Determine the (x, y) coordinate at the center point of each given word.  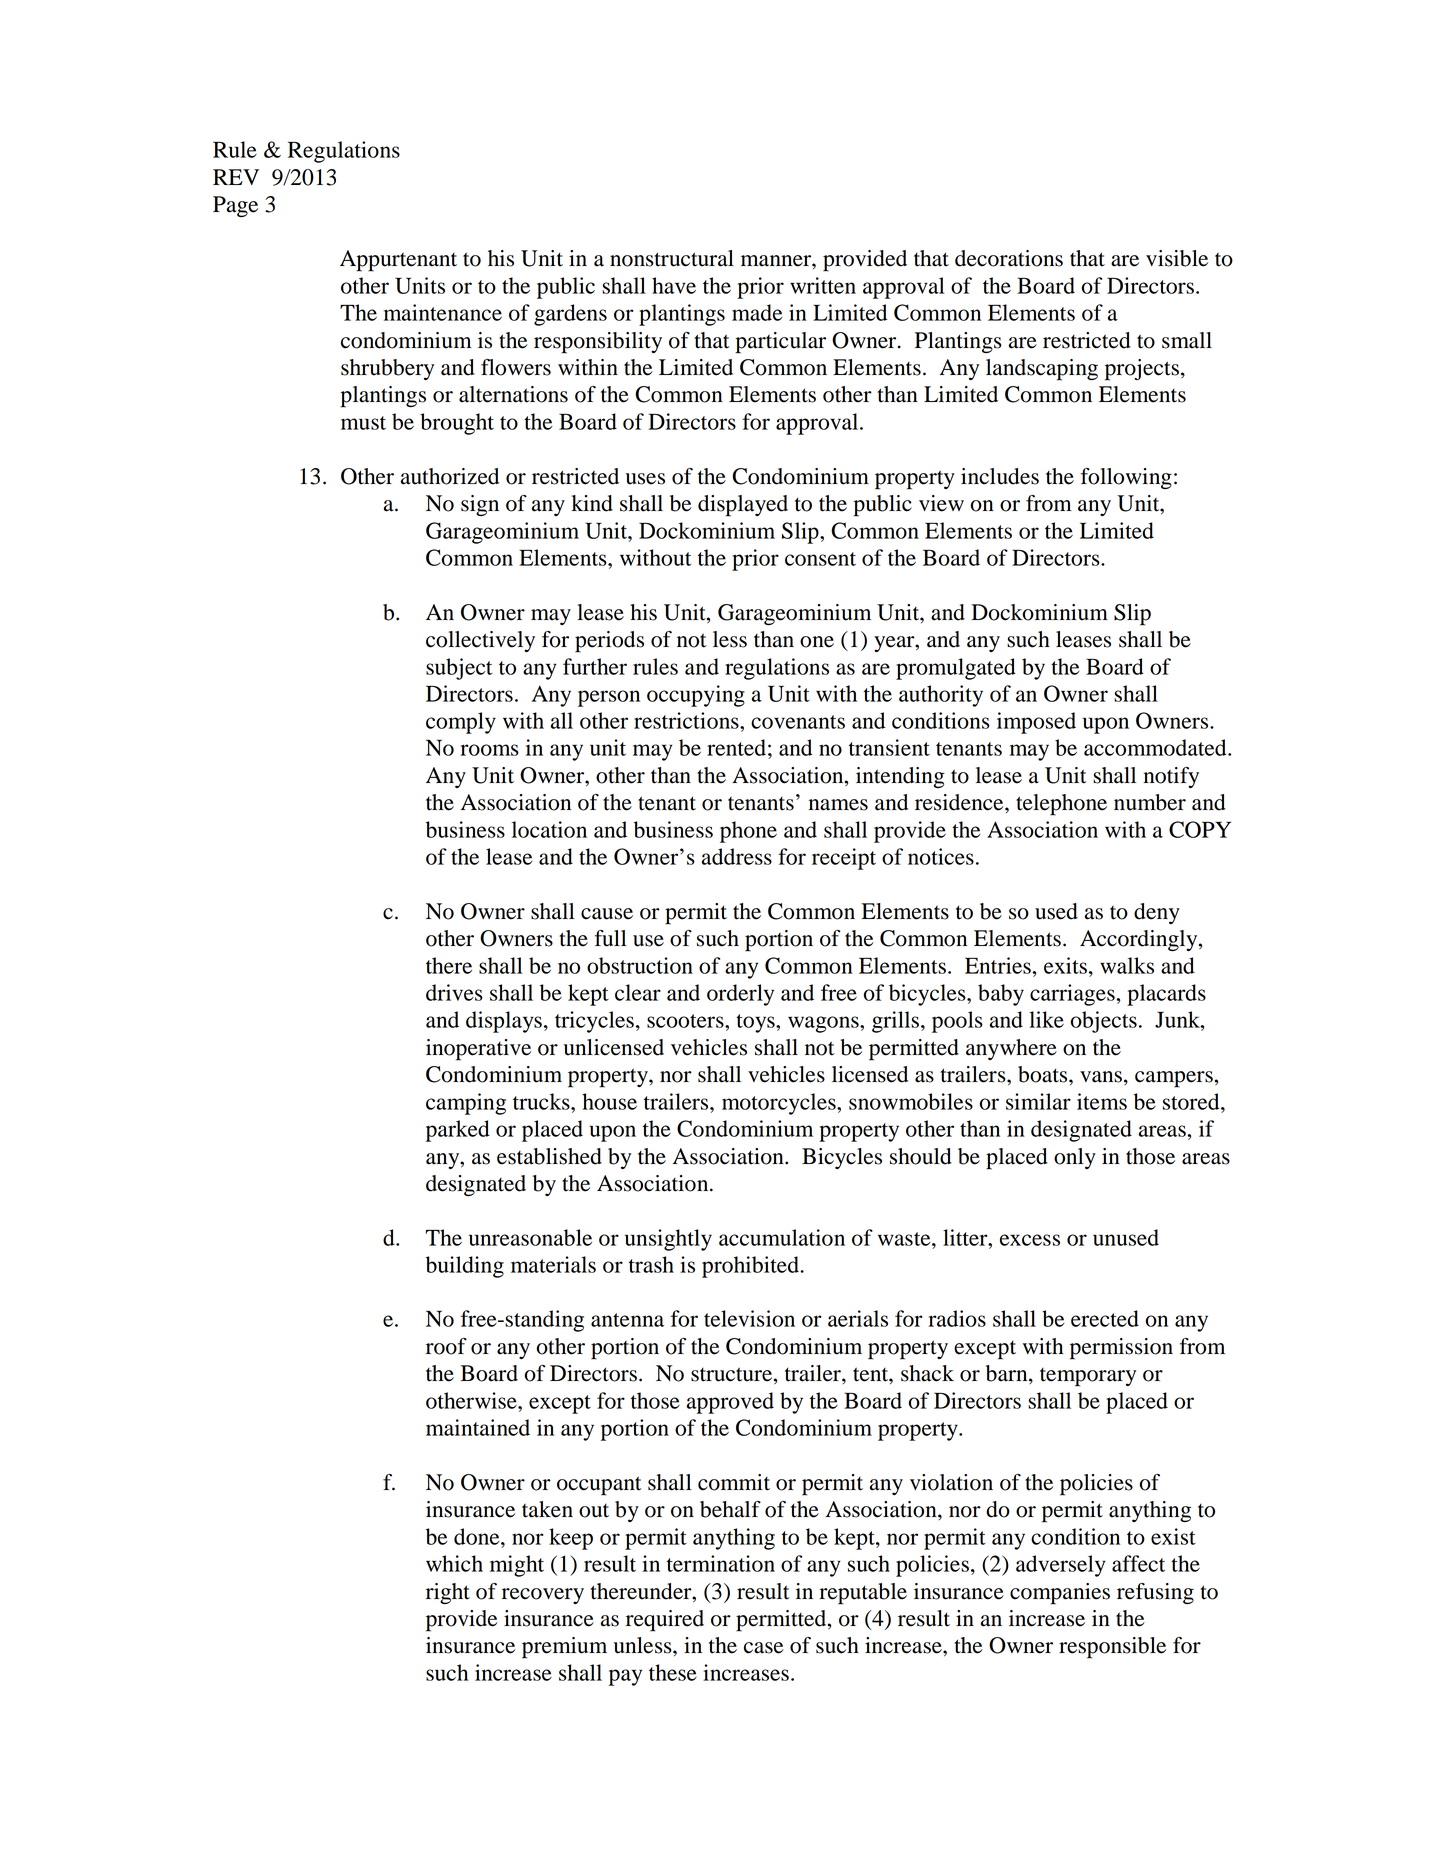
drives (454, 992)
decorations (1009, 258)
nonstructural (672, 258)
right (448, 1593)
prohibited (751, 1267)
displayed (743, 506)
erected (1105, 1318)
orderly (740, 995)
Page (235, 206)
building (465, 1267)
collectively (480, 641)
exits (1065, 965)
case (764, 1648)
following (1126, 478)
